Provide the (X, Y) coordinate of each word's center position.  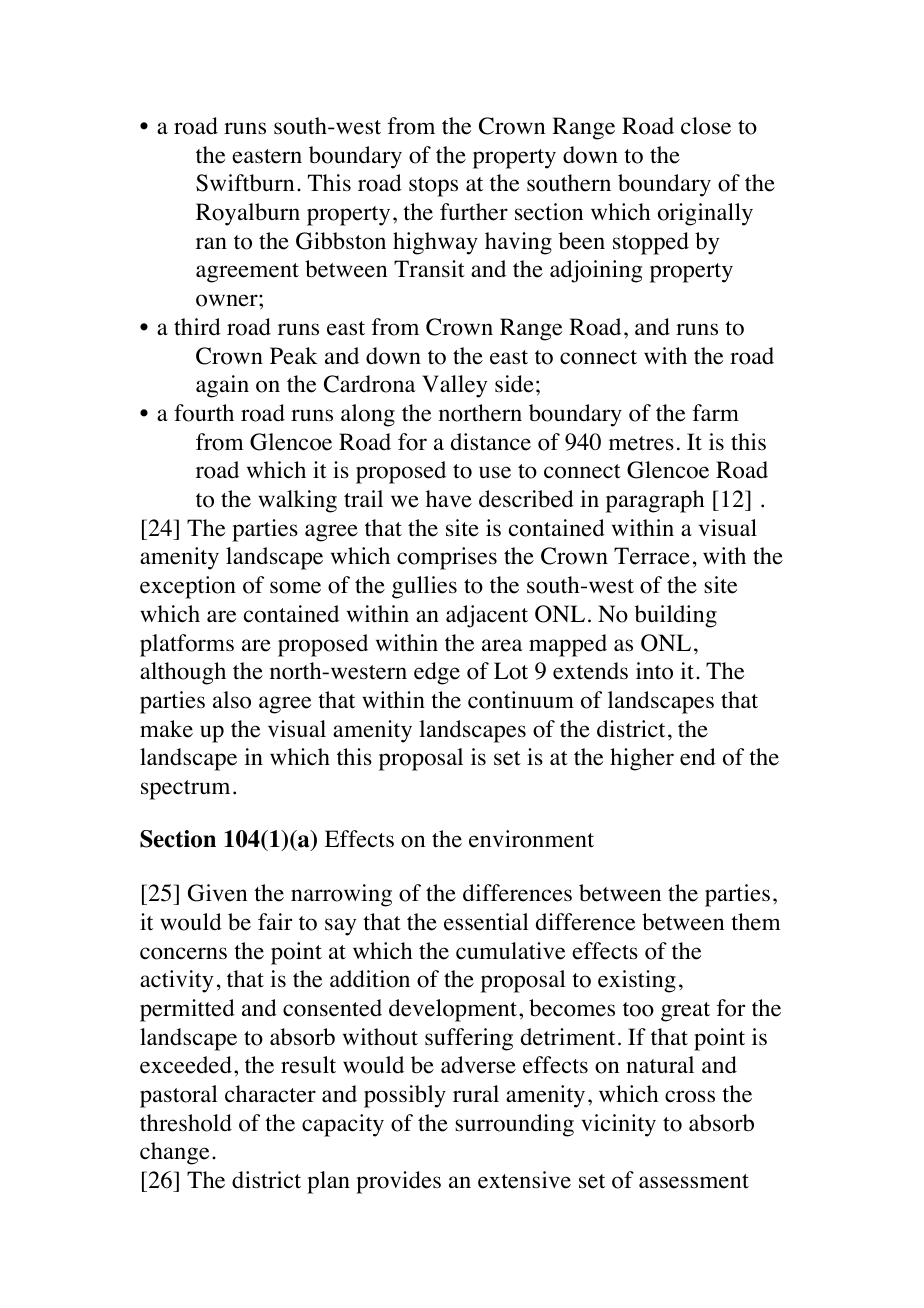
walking (297, 501)
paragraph (655, 501)
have (449, 499)
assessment (694, 1181)
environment (531, 839)
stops (433, 187)
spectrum (185, 790)
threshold (186, 1123)
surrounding (514, 1125)
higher (642, 759)
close (706, 126)
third (197, 327)
